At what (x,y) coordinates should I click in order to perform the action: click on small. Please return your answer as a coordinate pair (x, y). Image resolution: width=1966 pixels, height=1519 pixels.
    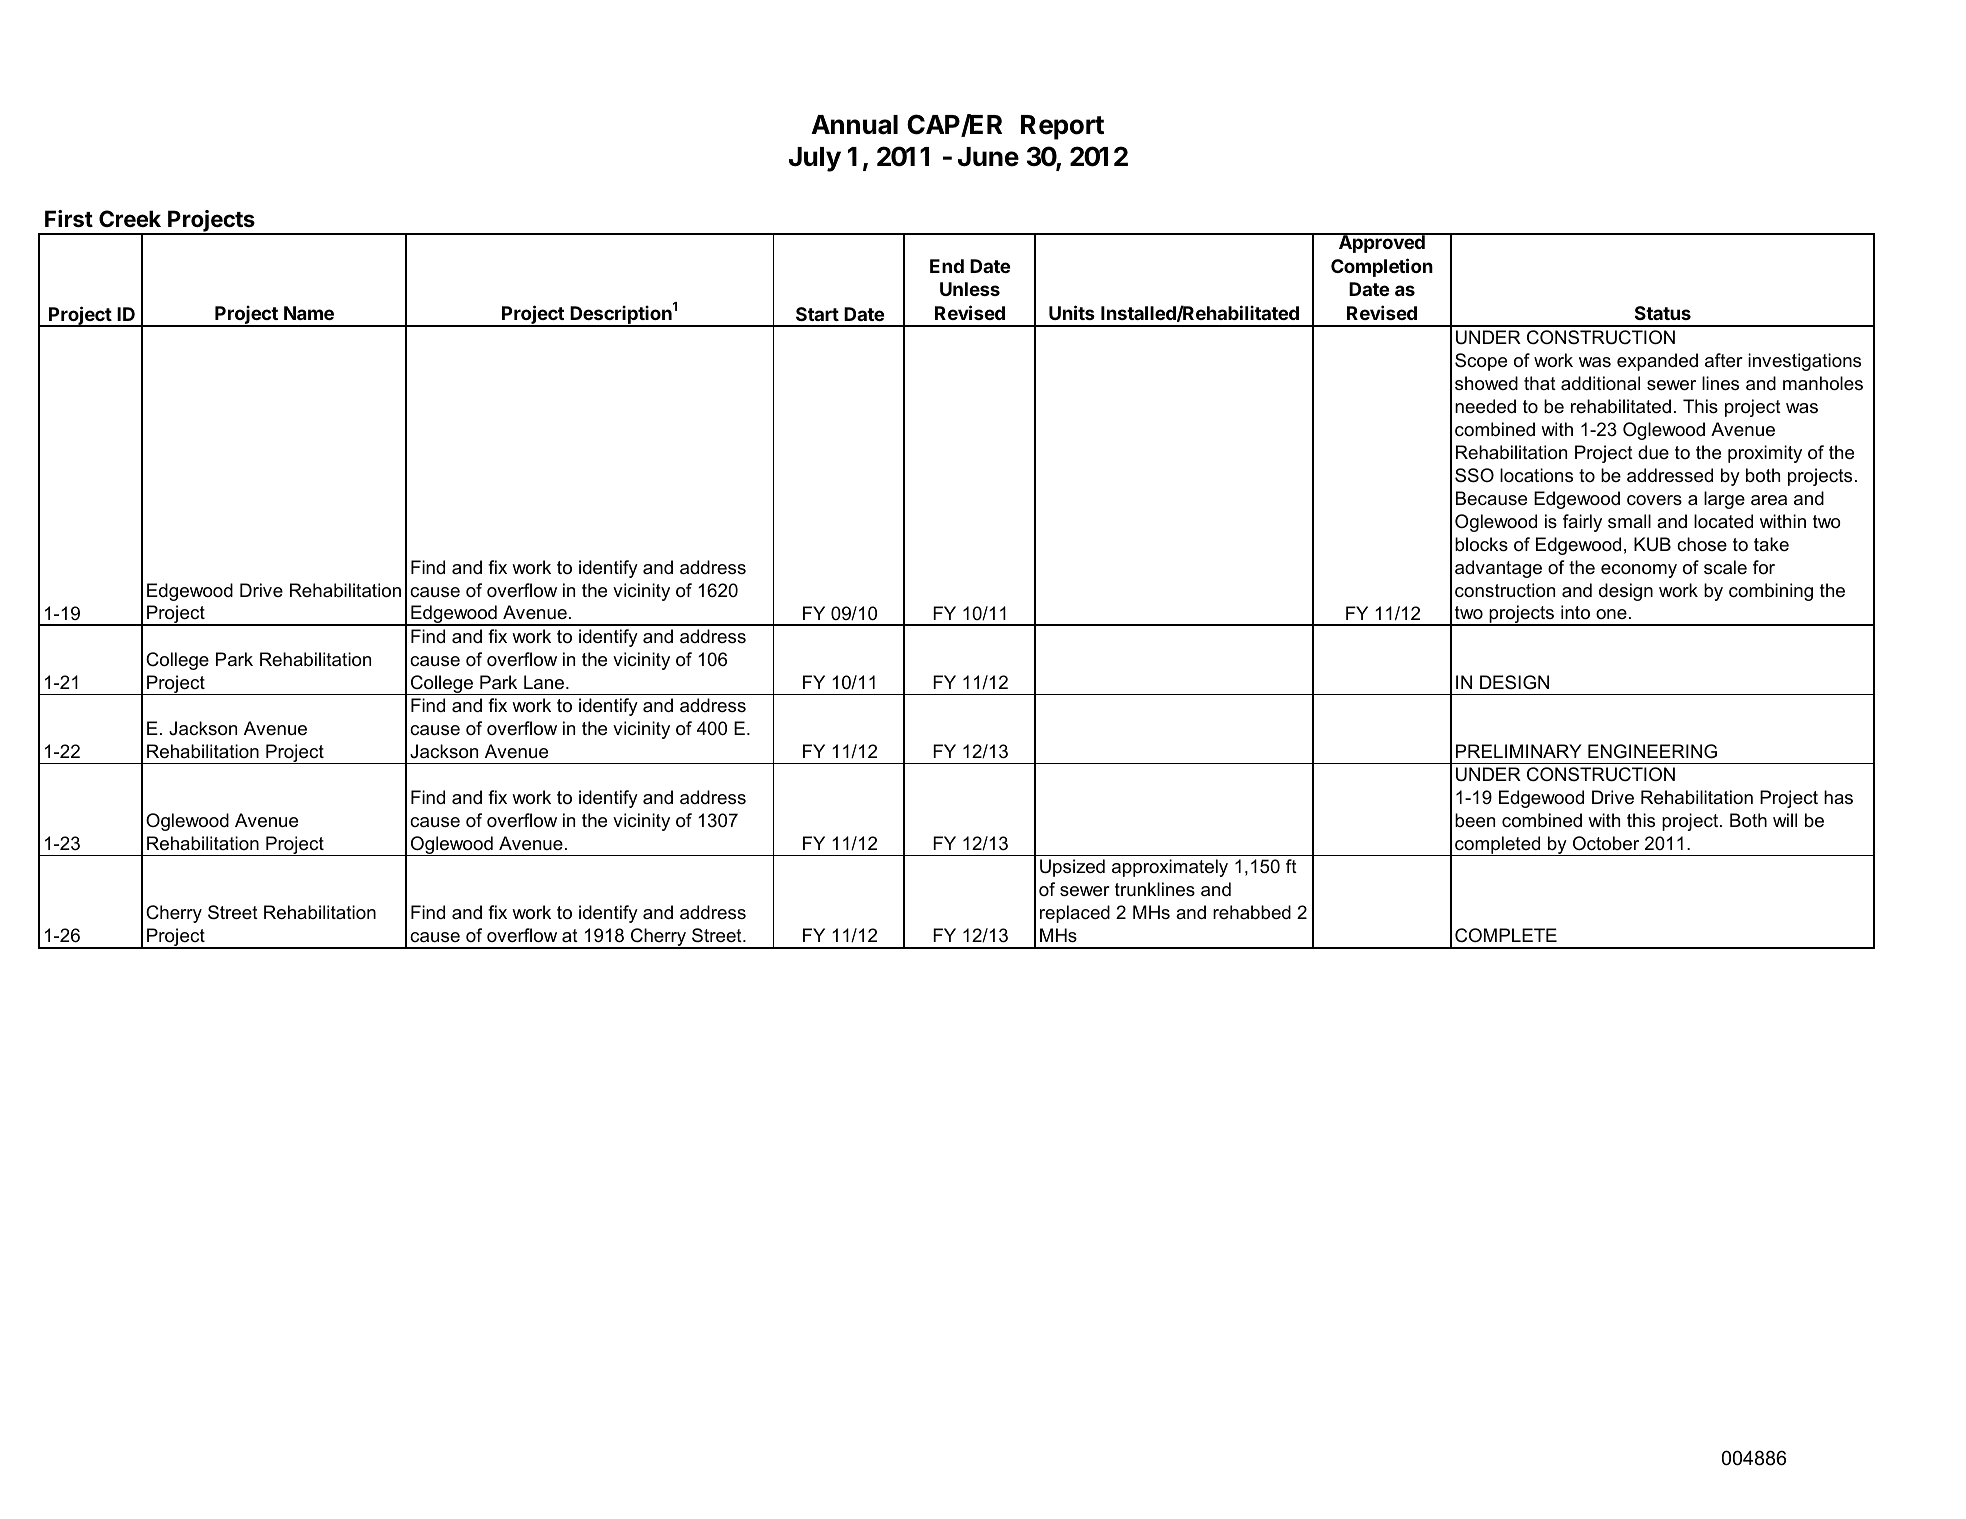
    Looking at the image, I should click on (1629, 521).
